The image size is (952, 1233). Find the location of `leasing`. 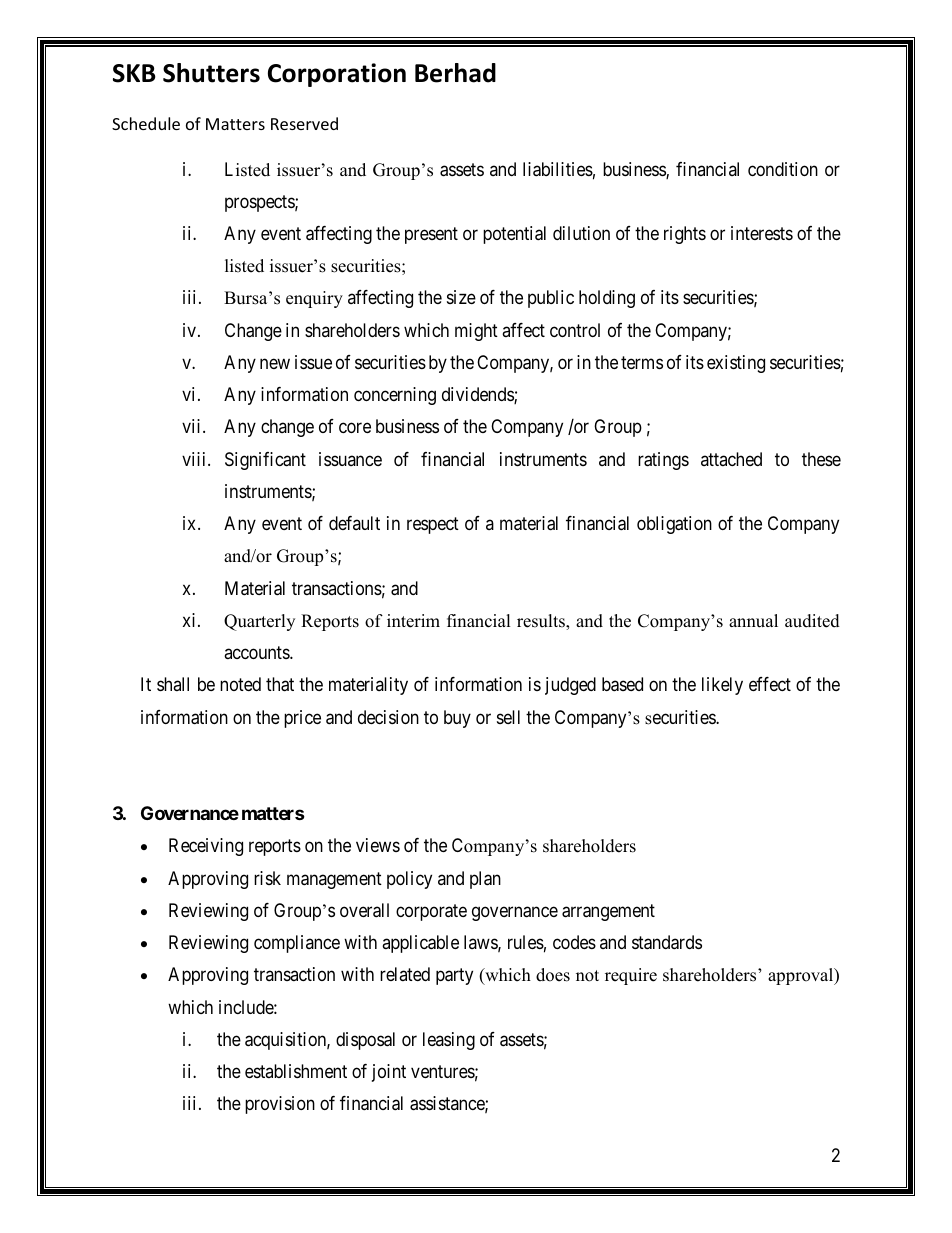

leasing is located at coordinates (449, 1041).
